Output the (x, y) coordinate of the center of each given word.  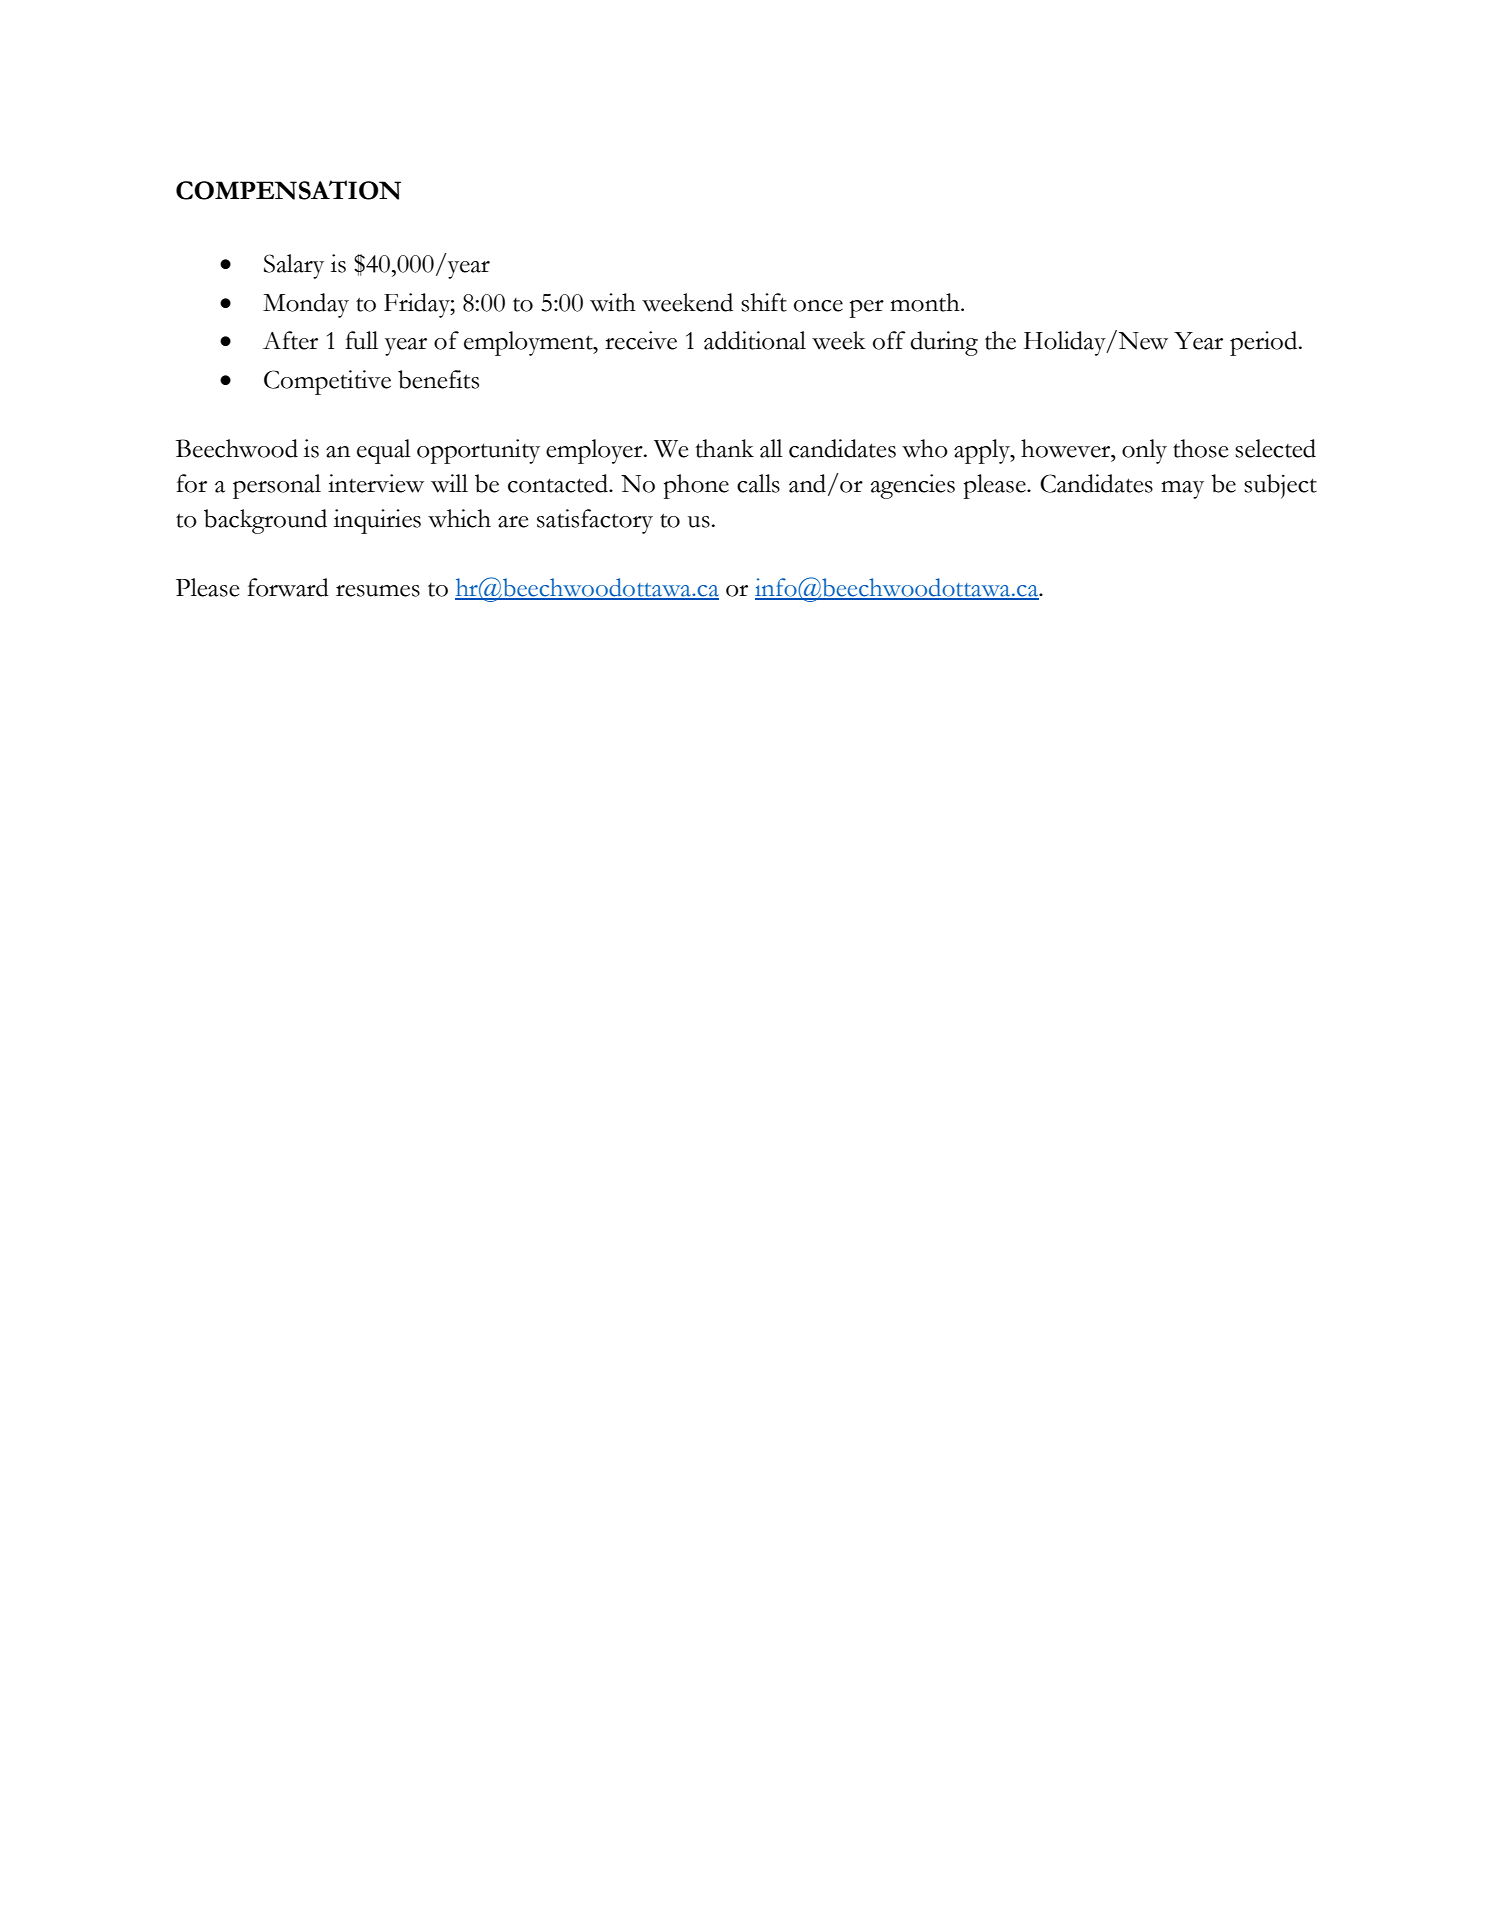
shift (764, 302)
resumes (378, 591)
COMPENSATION (288, 190)
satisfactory (595, 521)
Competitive (327, 382)
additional (755, 340)
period (1265, 343)
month (926, 302)
